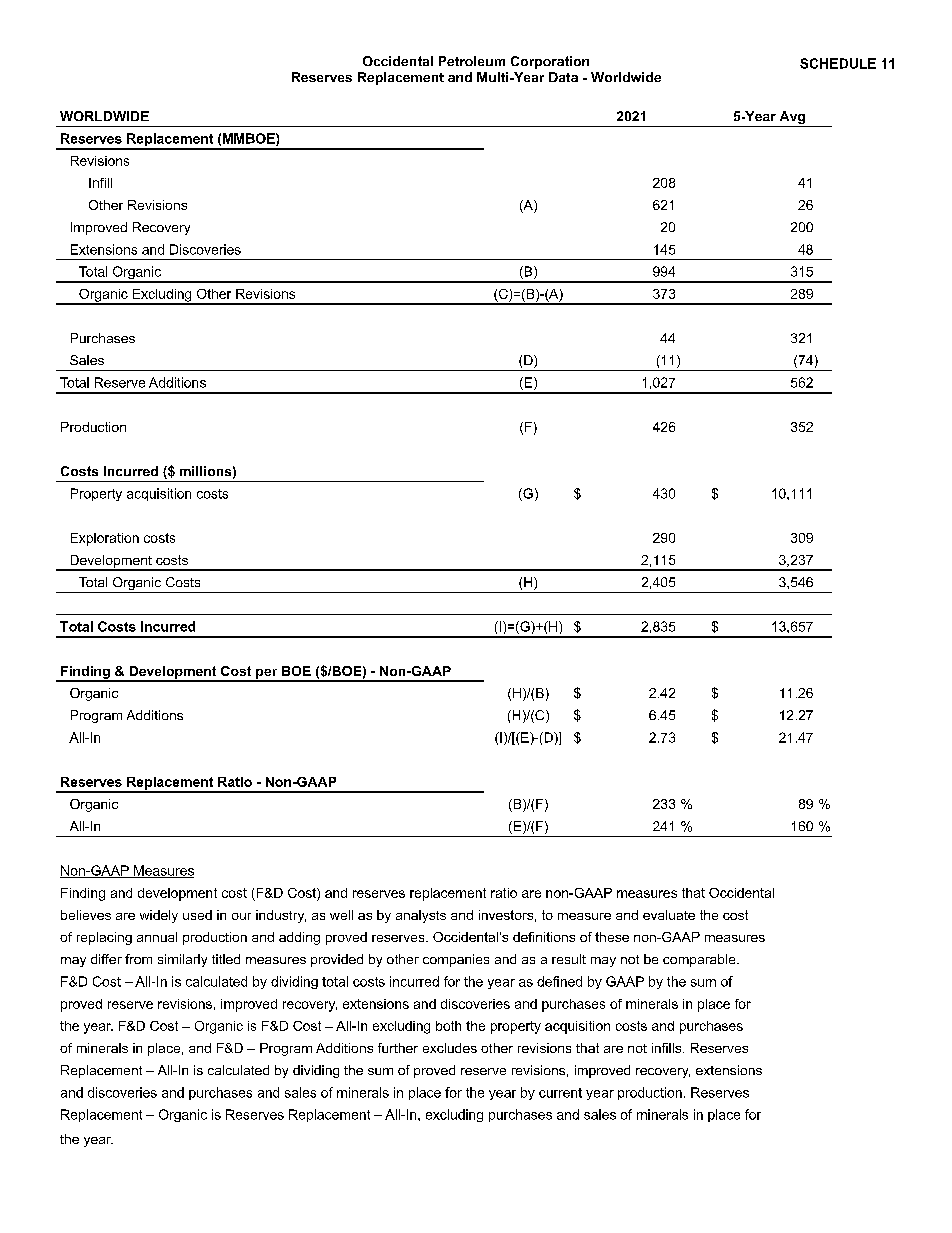 The image size is (952, 1233). Describe the element at coordinates (421, 916) in the document. I see `analysts` at that location.
